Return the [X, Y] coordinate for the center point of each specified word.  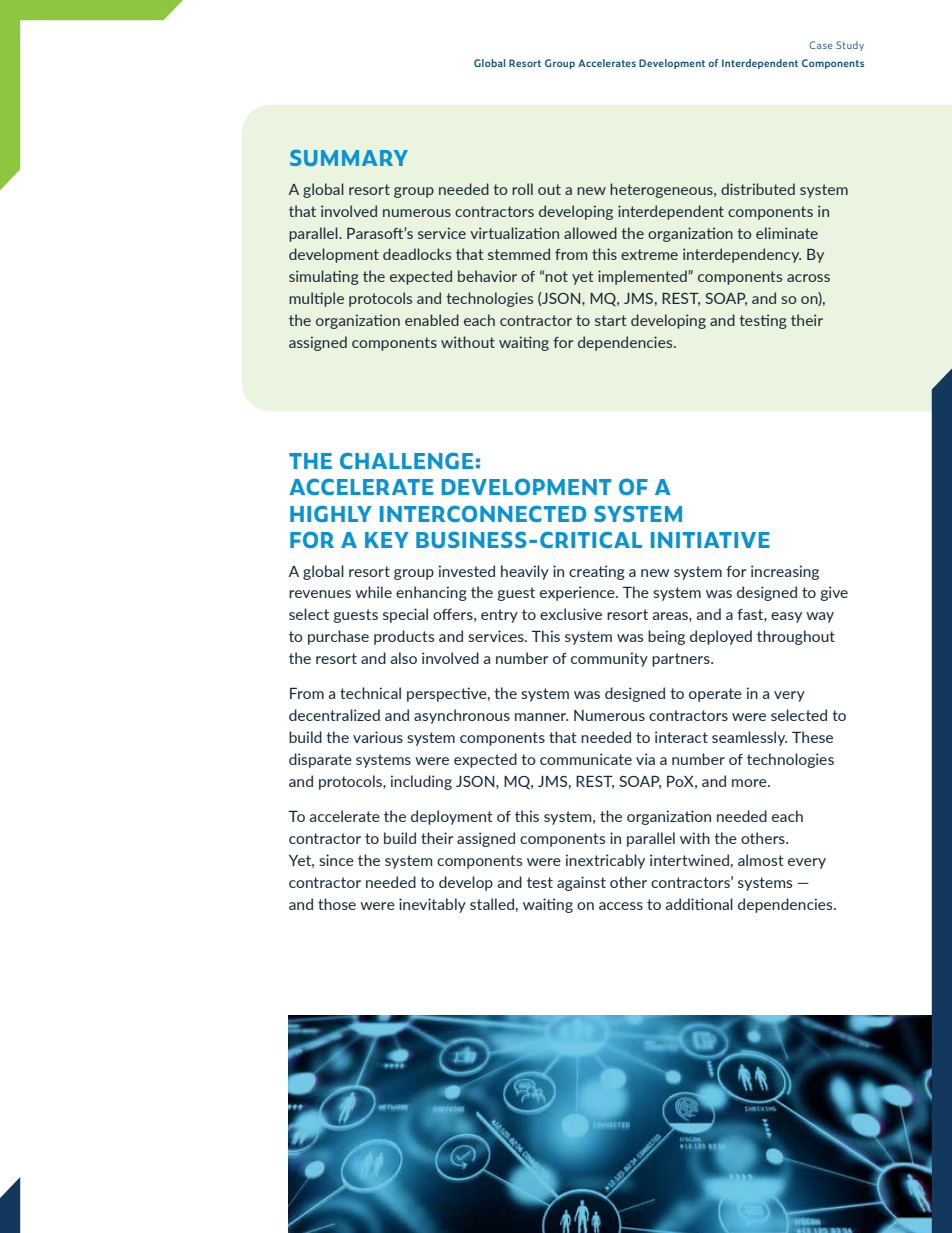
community [609, 659]
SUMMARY [349, 158]
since [336, 860]
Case [821, 45]
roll [522, 189]
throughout [796, 637]
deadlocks [417, 254]
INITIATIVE [710, 540]
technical [370, 693]
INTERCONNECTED [483, 513]
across [808, 278]
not [556, 276]
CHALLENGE [406, 460]
